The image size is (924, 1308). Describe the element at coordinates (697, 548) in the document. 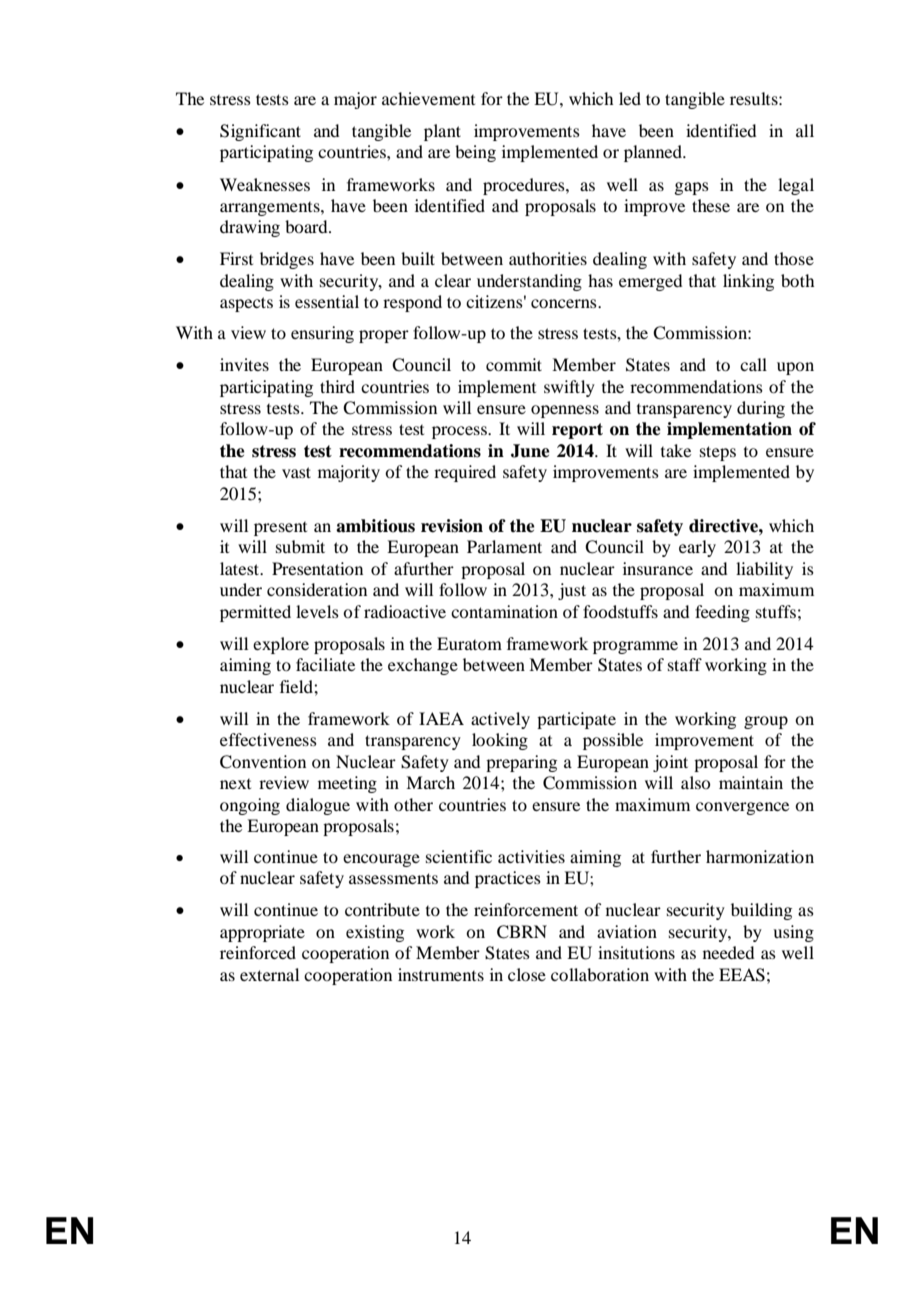

I see `early` at that location.
